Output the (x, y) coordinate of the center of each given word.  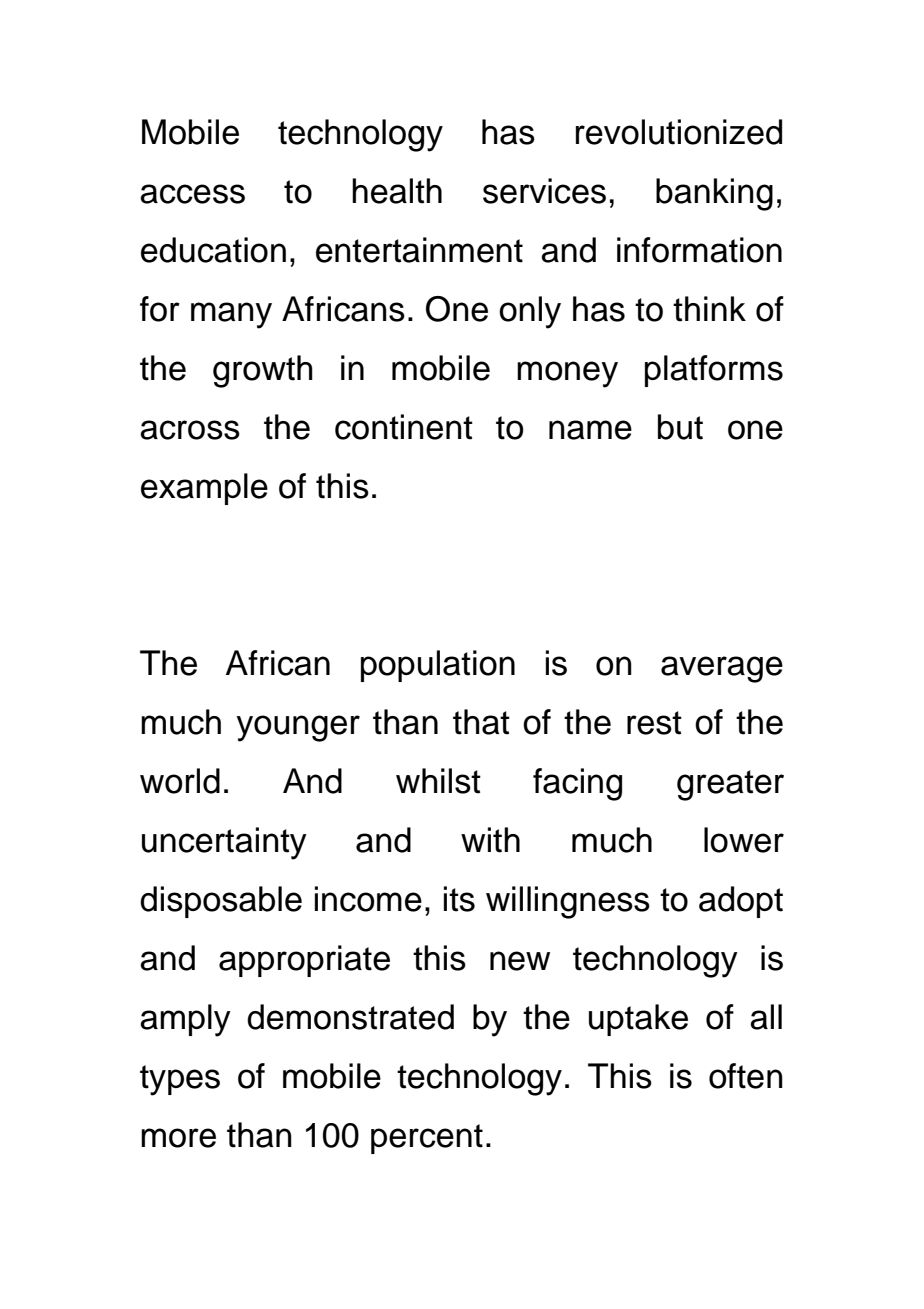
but (680, 427)
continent (404, 427)
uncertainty (224, 843)
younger (298, 728)
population (438, 666)
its (459, 899)
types (180, 1080)
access (192, 194)
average (722, 669)
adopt (741, 902)
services (544, 191)
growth (263, 371)
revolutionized (679, 132)
